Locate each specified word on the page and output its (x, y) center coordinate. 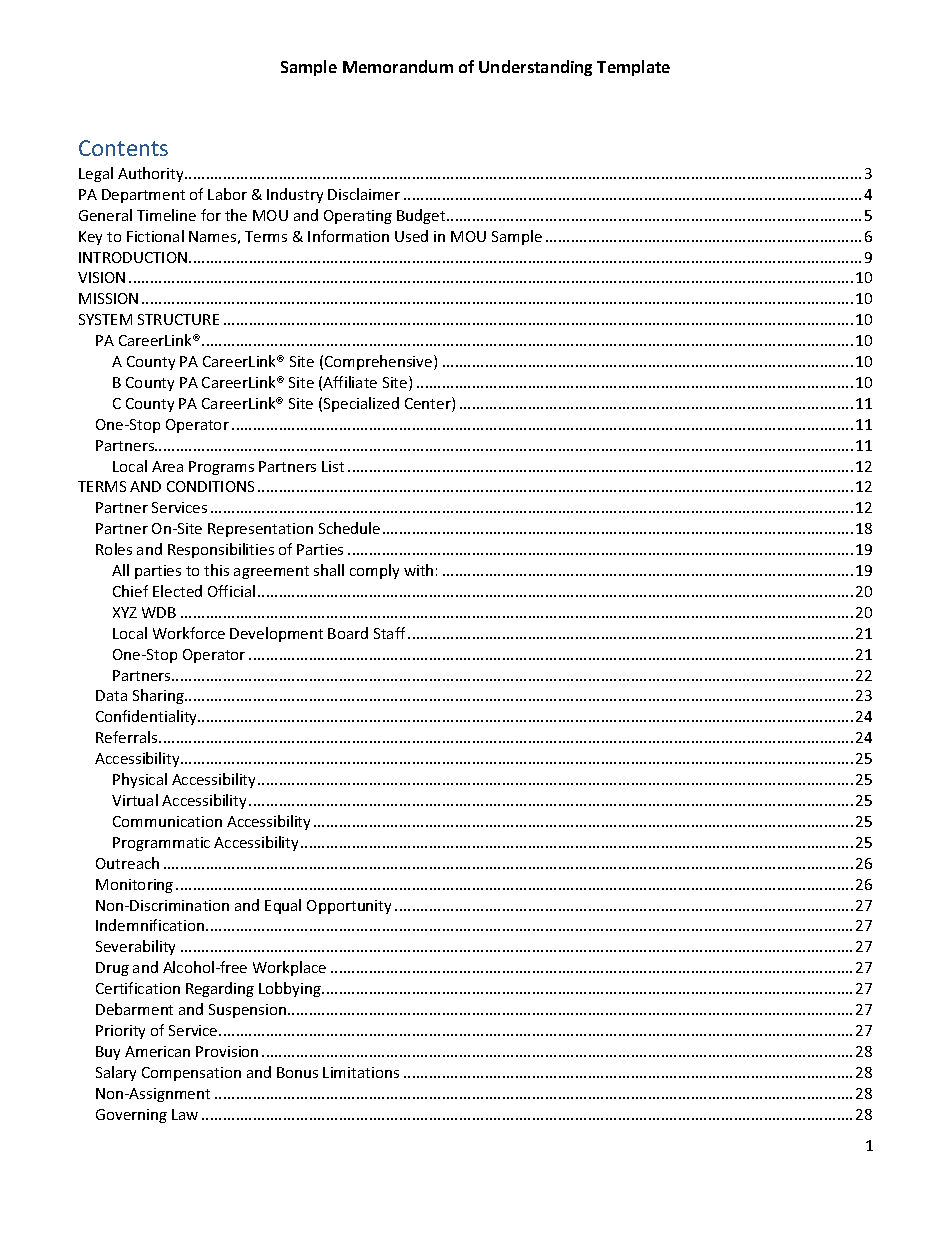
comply (374, 571)
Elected (177, 591)
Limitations (361, 1072)
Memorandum (398, 66)
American (157, 1051)
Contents (123, 148)
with (418, 570)
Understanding (535, 68)
